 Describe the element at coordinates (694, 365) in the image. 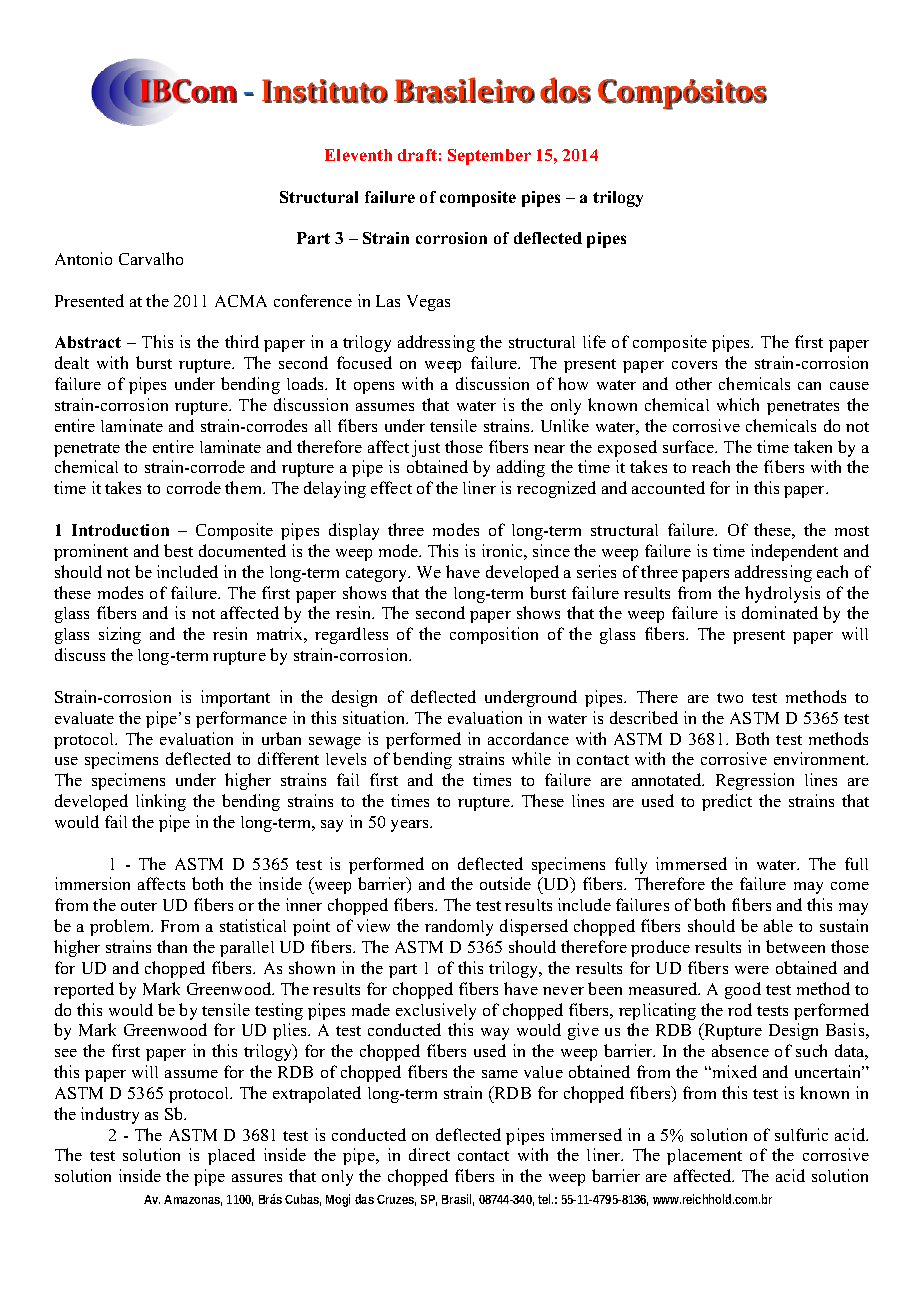

I see `covers` at that location.
